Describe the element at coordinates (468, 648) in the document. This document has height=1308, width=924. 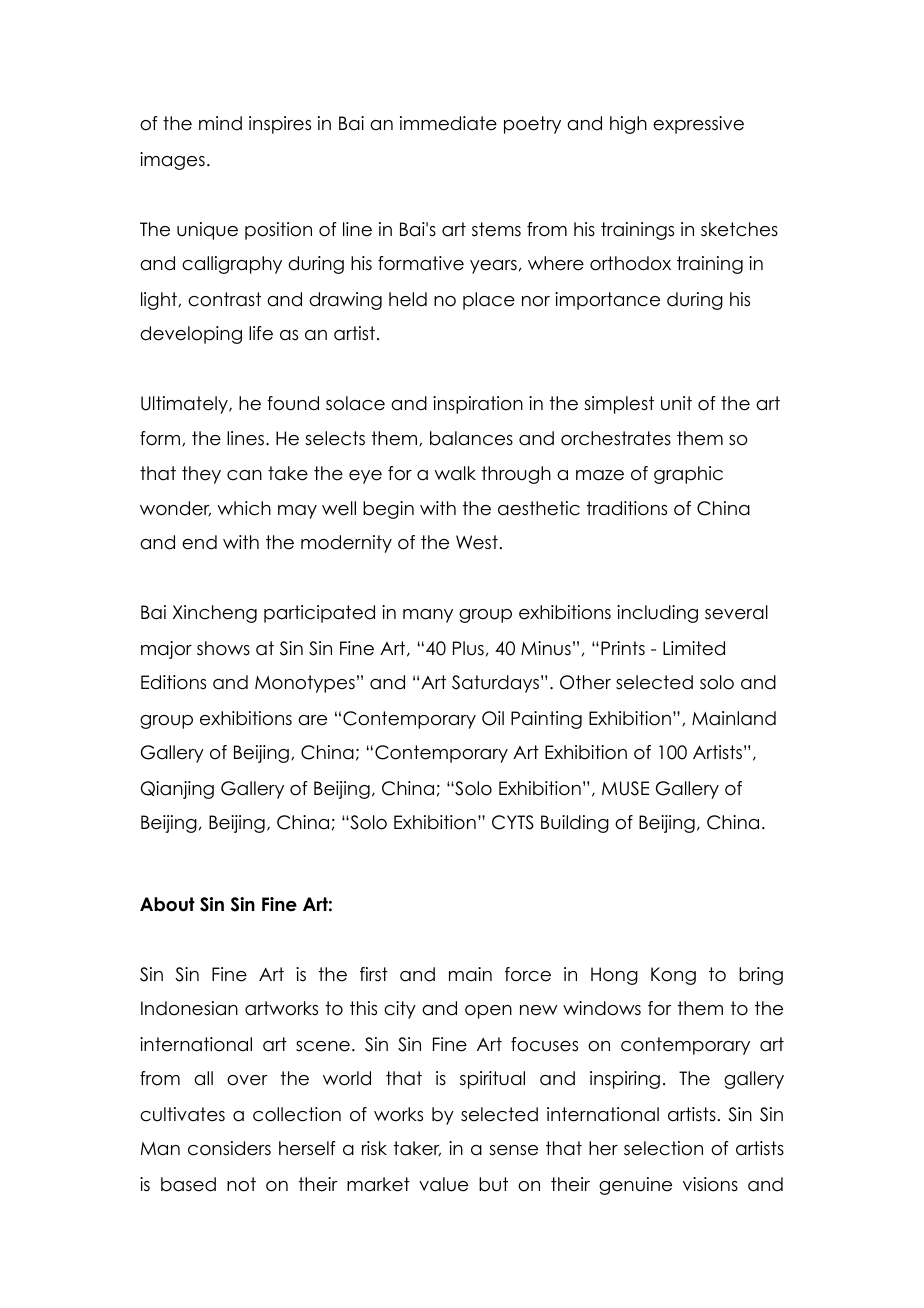
I see `Plus` at that location.
